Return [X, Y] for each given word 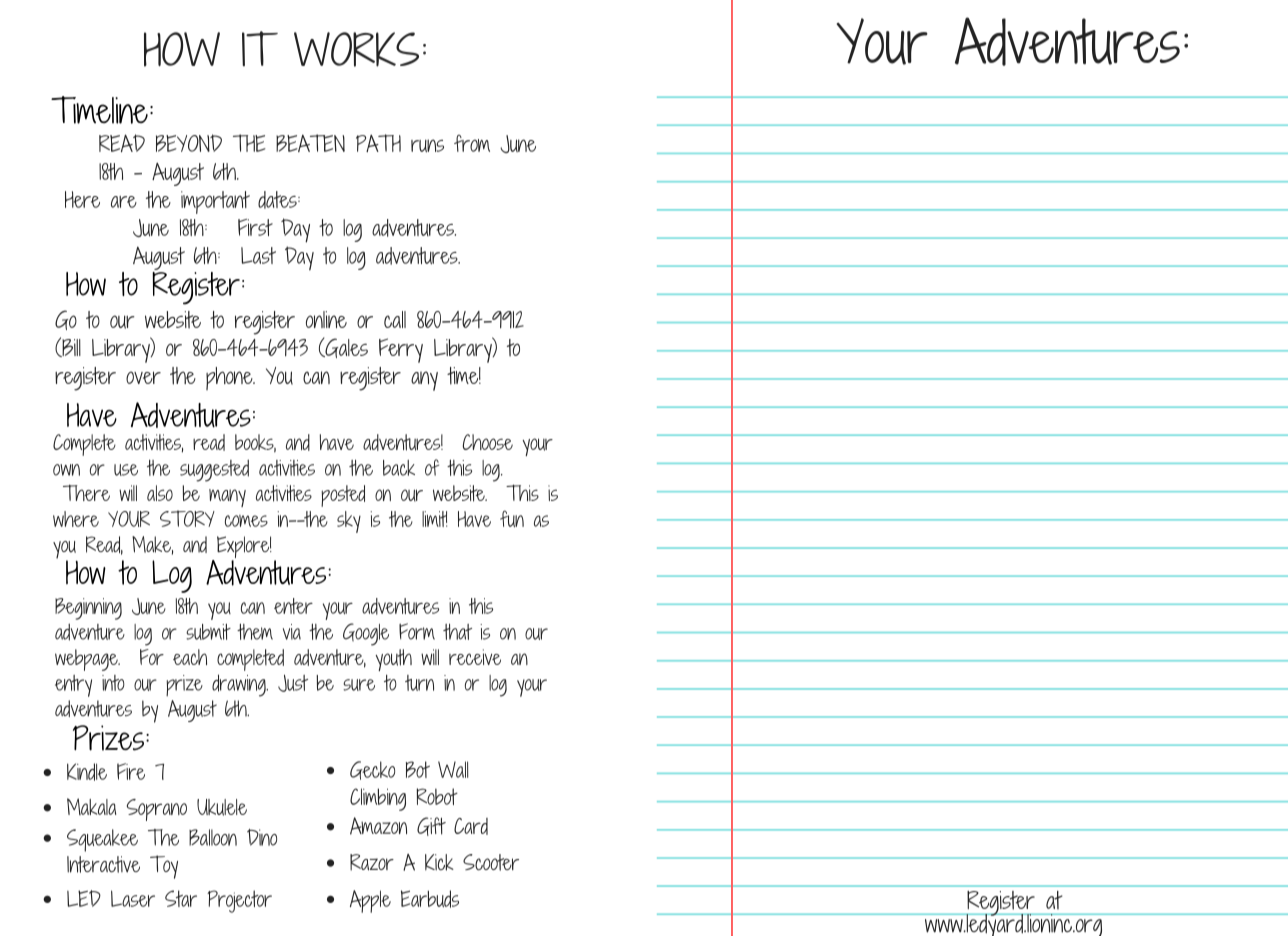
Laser [133, 898]
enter [293, 606]
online [326, 319]
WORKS [356, 49]
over [143, 377]
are [124, 202]
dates [278, 200]
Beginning [88, 609]
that [457, 632]
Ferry [401, 350]
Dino [262, 837]
